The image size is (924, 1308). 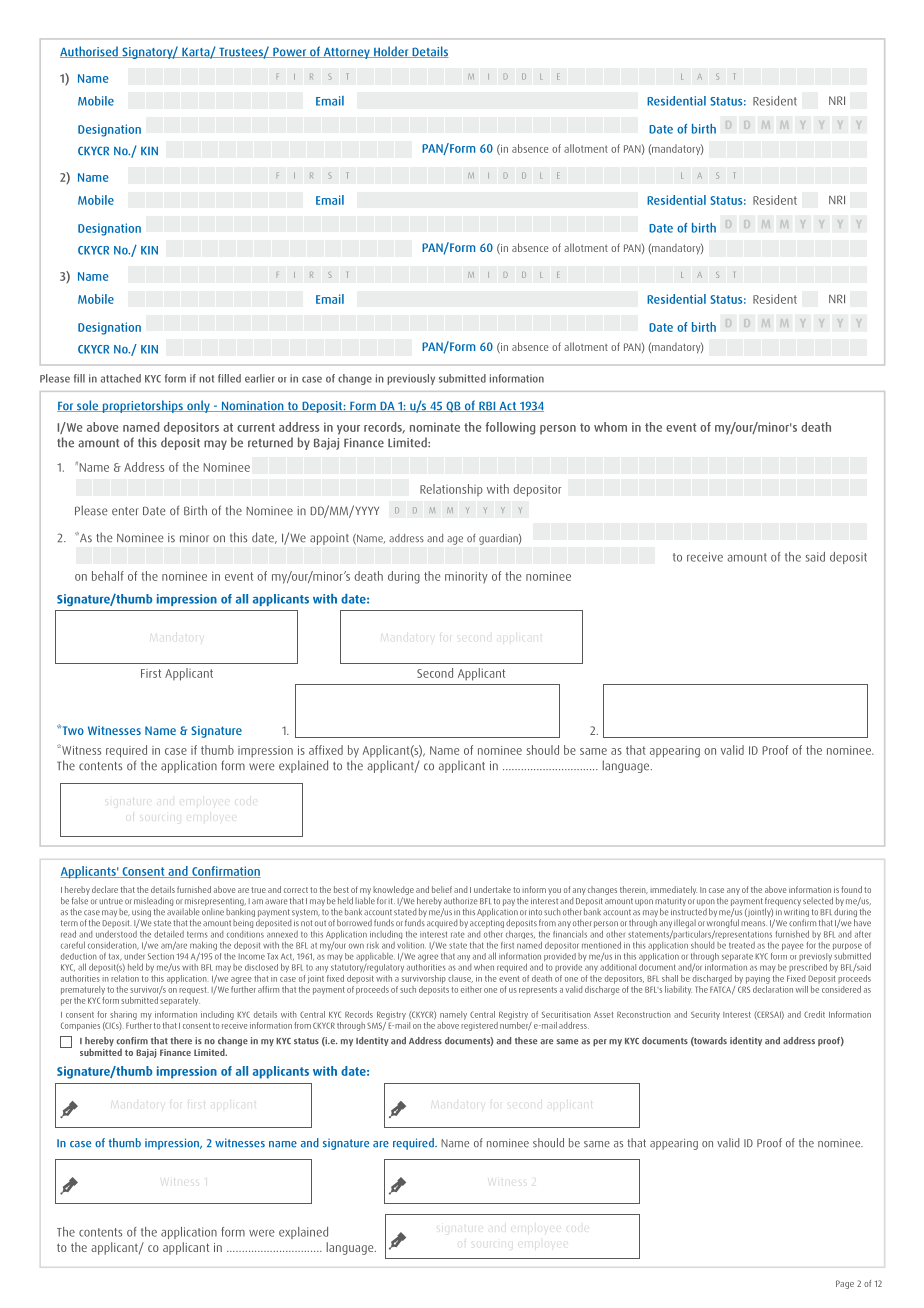 What do you see at coordinates (851, 889) in the screenshot?
I see `found` at bounding box center [851, 889].
